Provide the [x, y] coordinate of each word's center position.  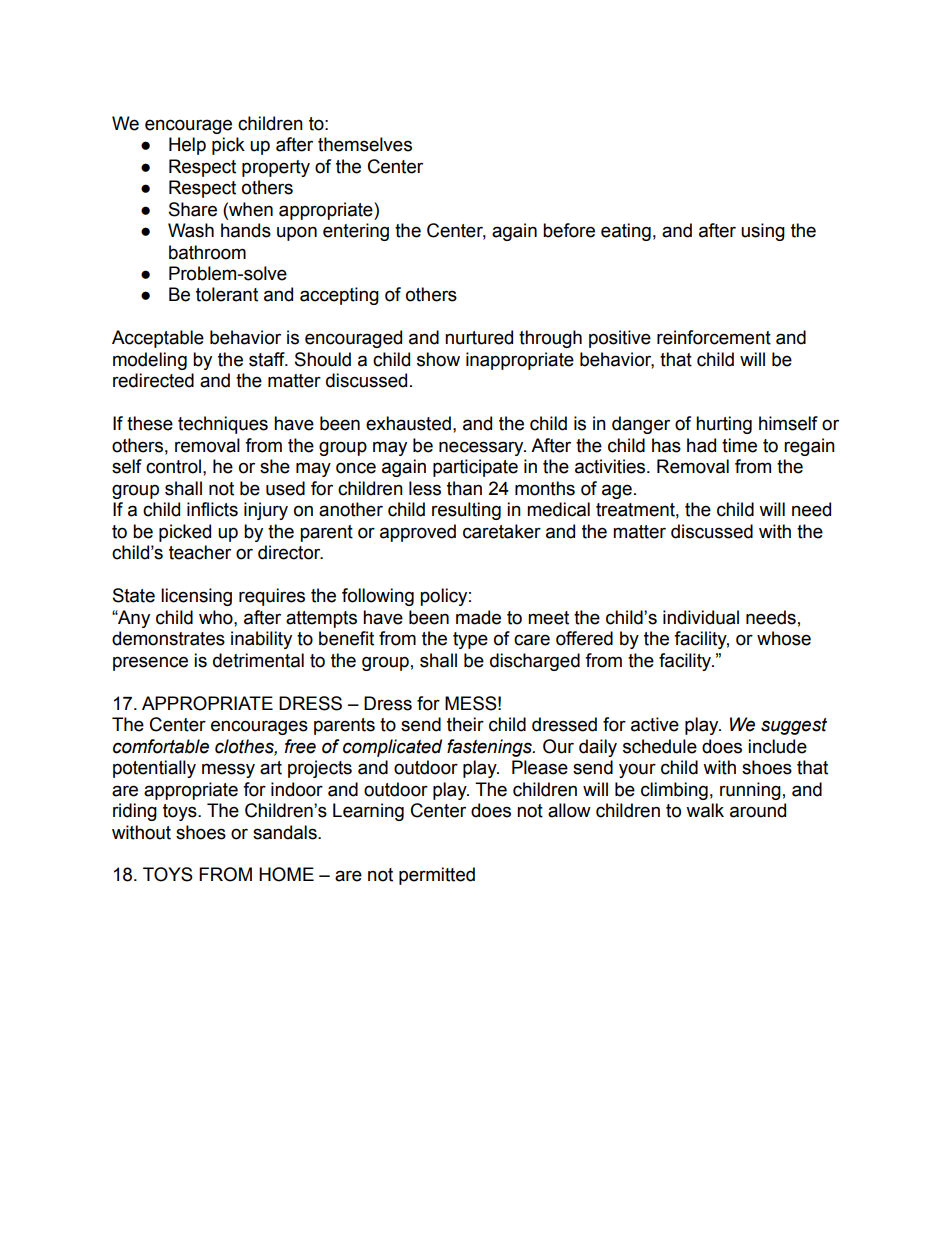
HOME [286, 874]
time [739, 445]
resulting [466, 511]
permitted [437, 876]
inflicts [212, 509]
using [763, 232]
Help [187, 146]
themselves [365, 144]
